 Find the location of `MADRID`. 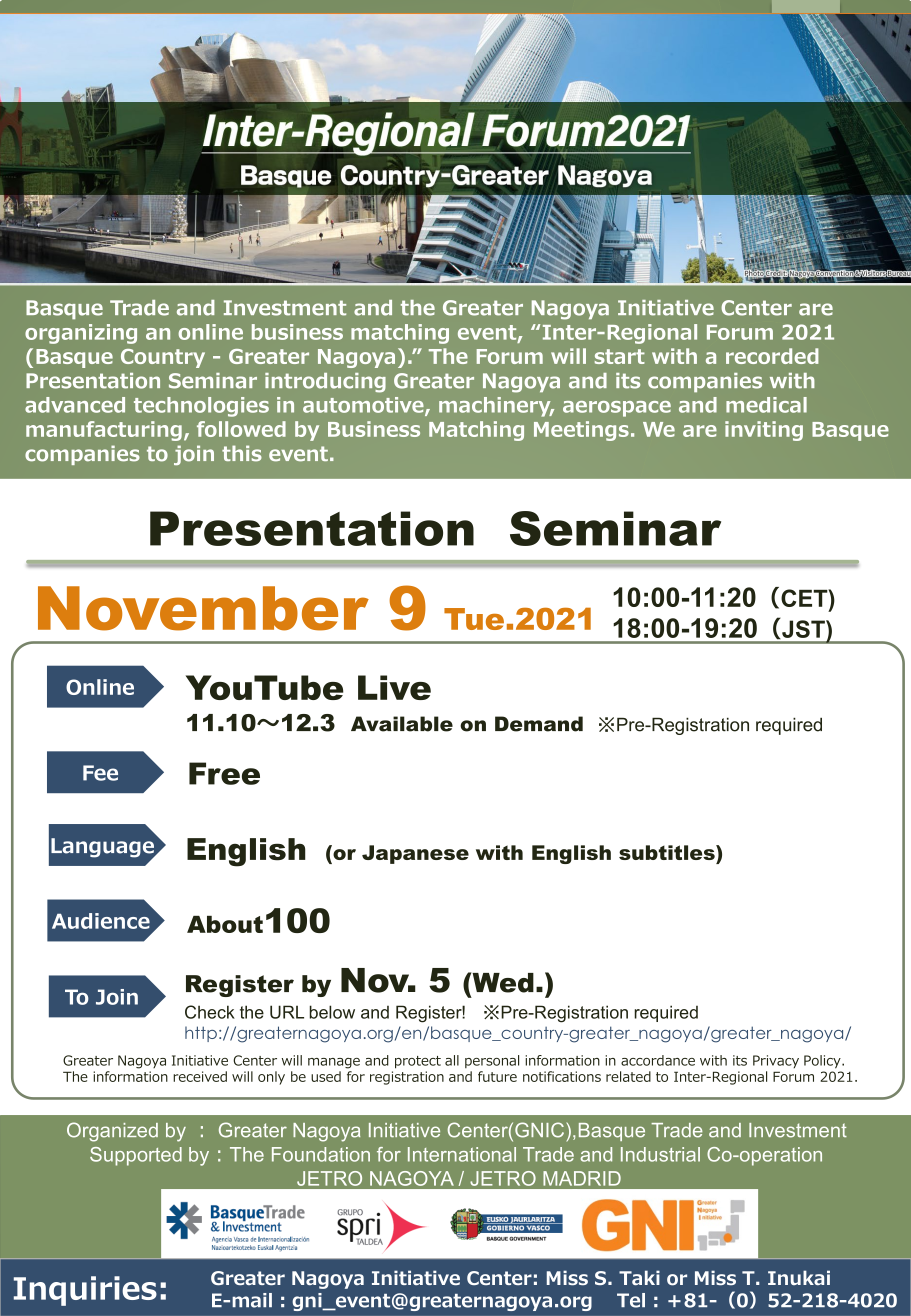

MADRID is located at coordinates (582, 1178).
